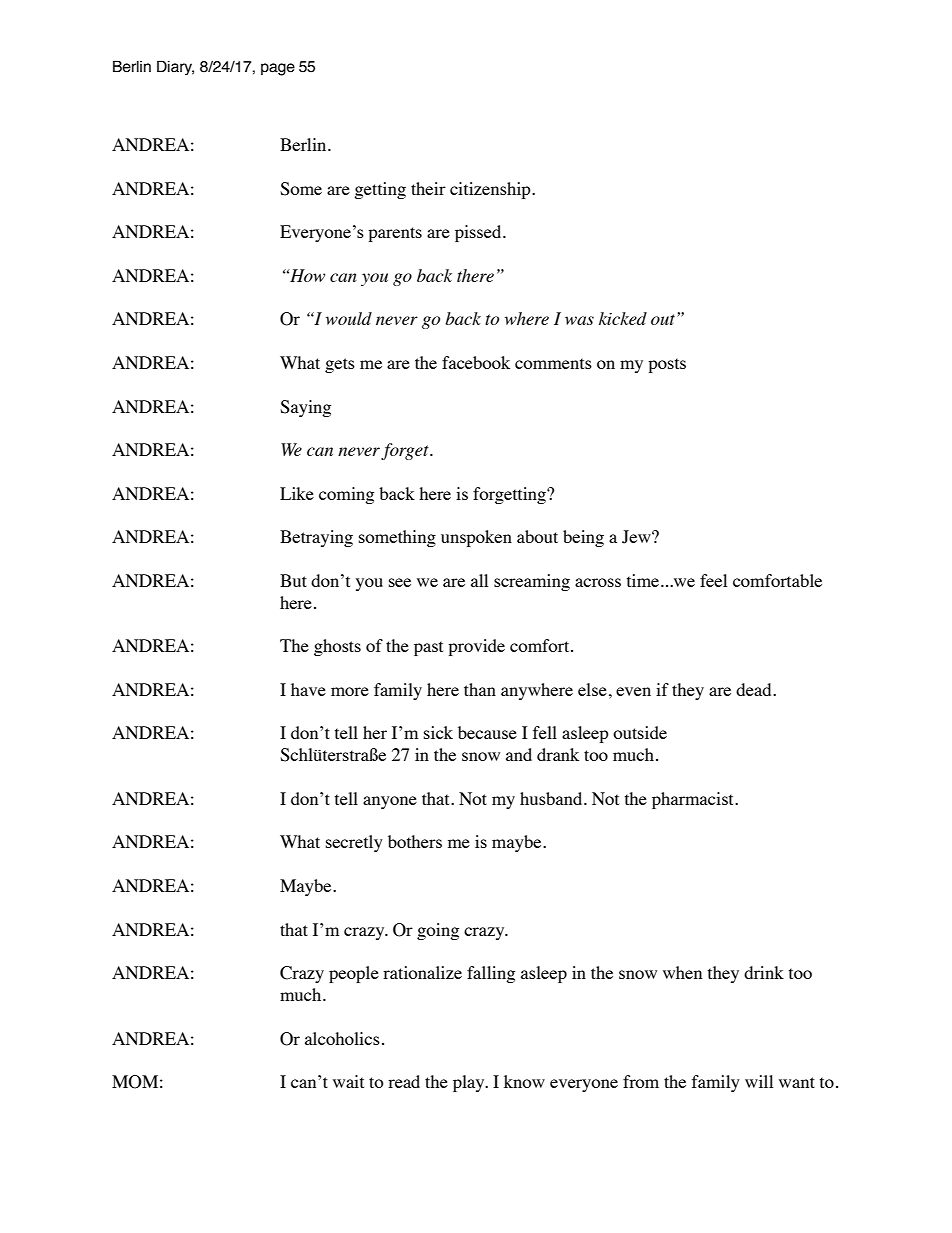 The width and height of the document is (952, 1233). What do you see at coordinates (470, 1083) in the document?
I see `play` at bounding box center [470, 1083].
